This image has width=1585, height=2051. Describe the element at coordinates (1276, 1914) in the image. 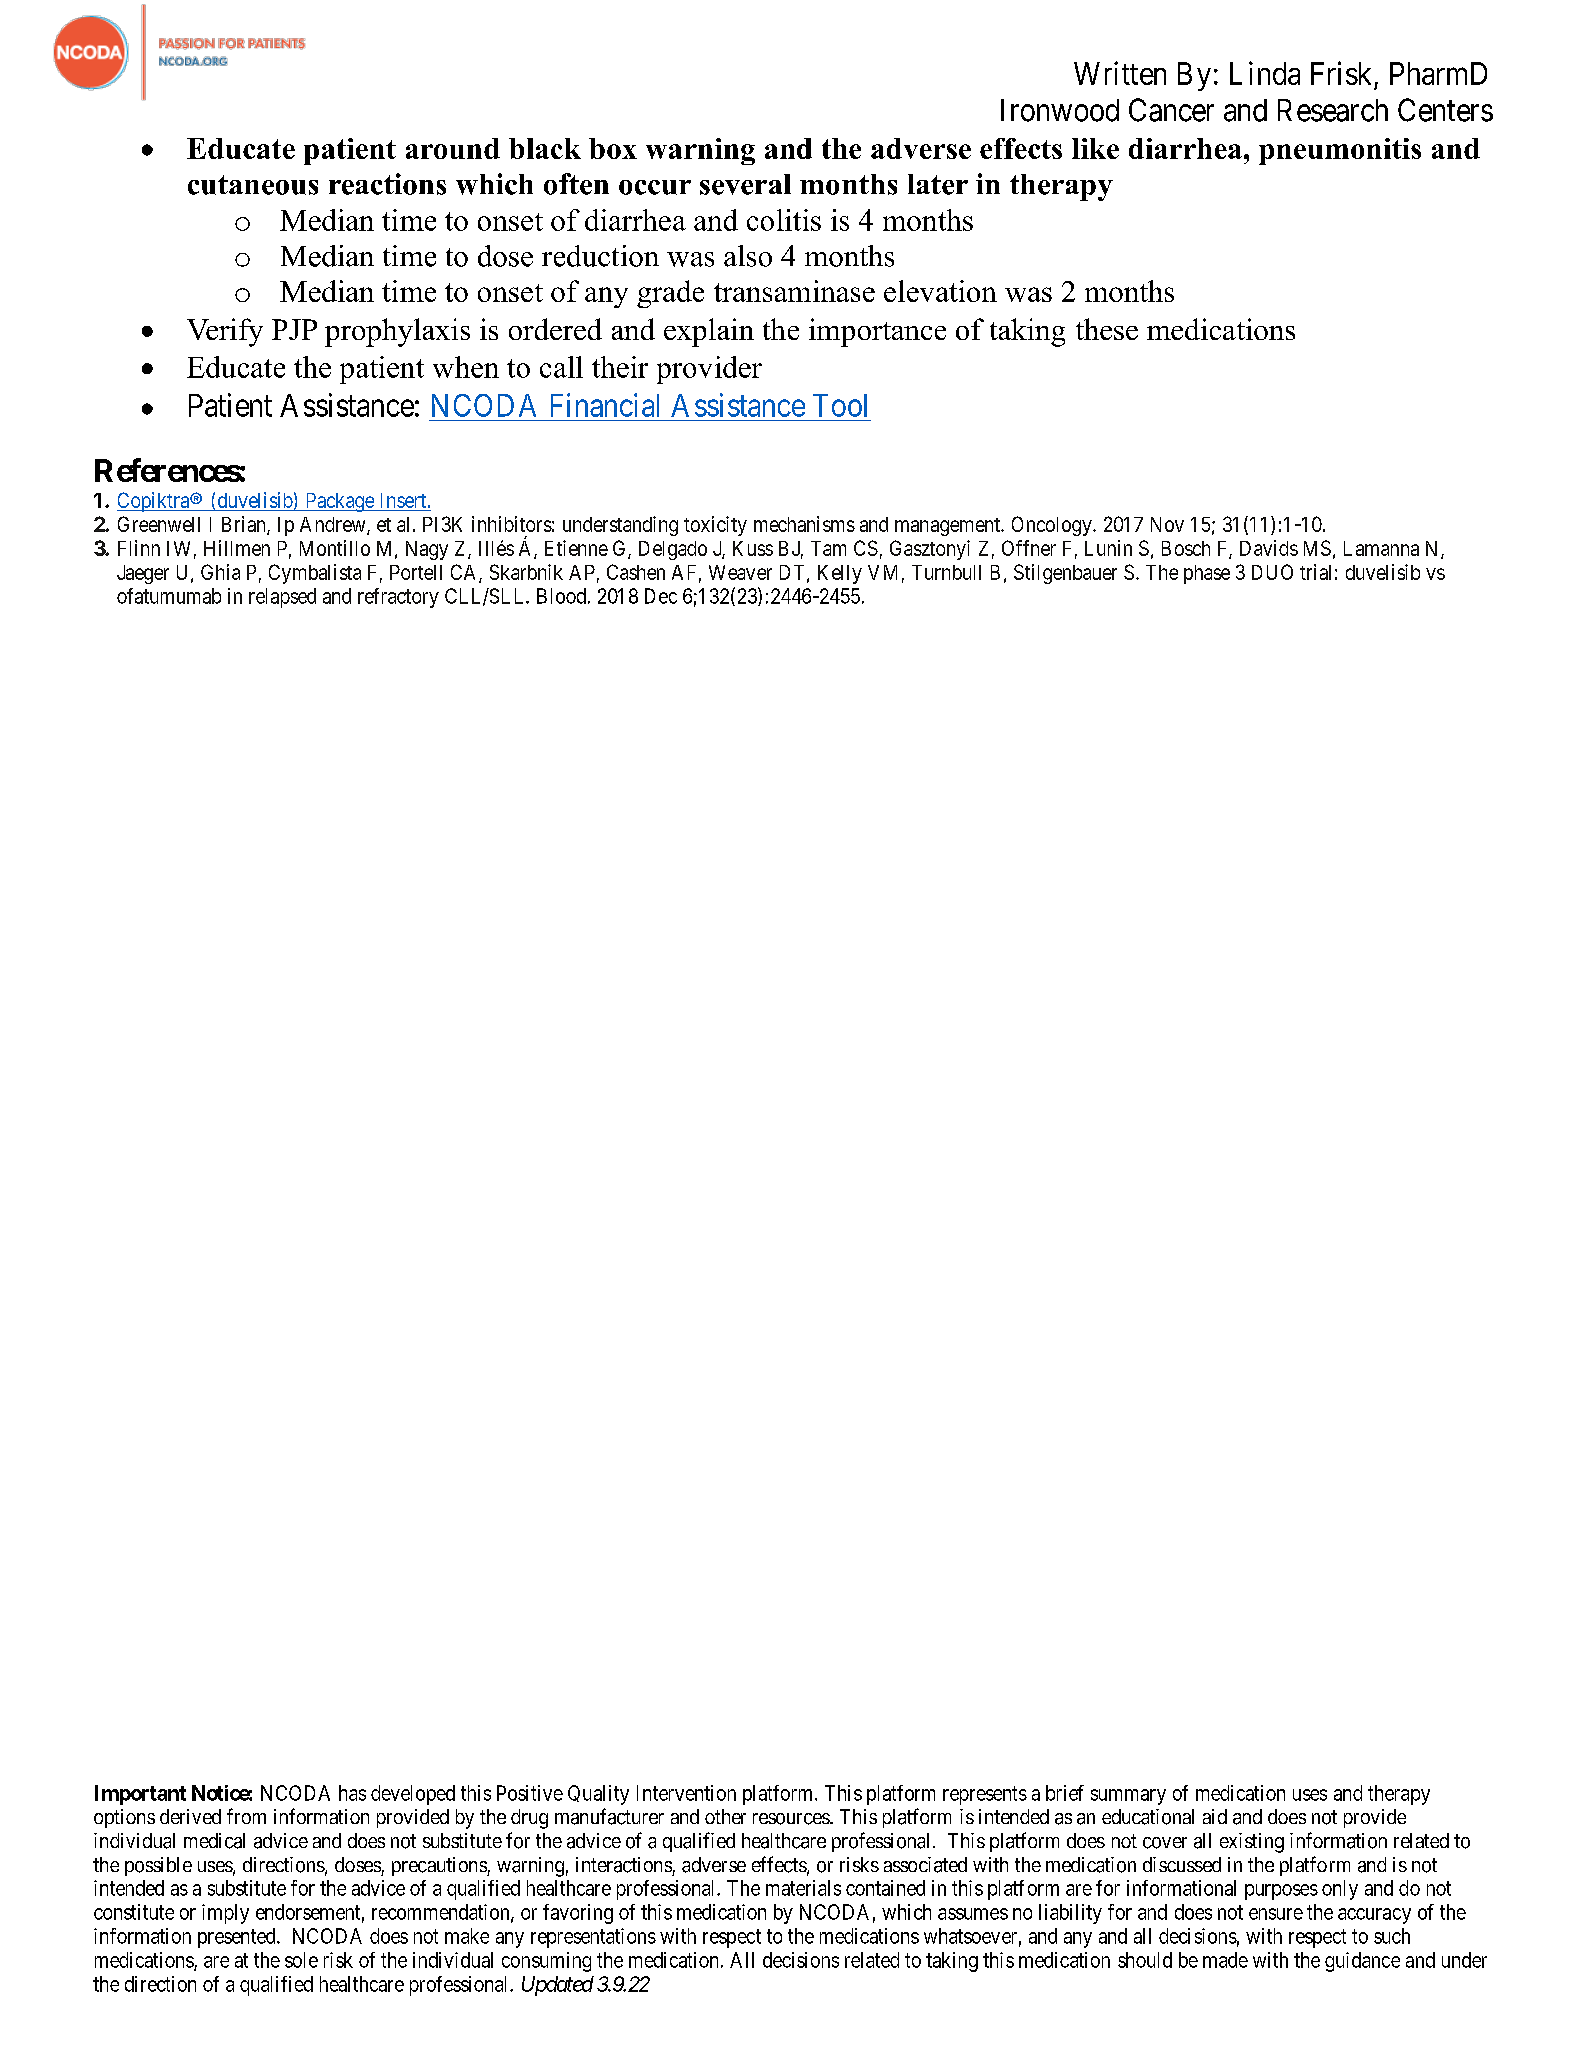

I see `ensure` at that location.
